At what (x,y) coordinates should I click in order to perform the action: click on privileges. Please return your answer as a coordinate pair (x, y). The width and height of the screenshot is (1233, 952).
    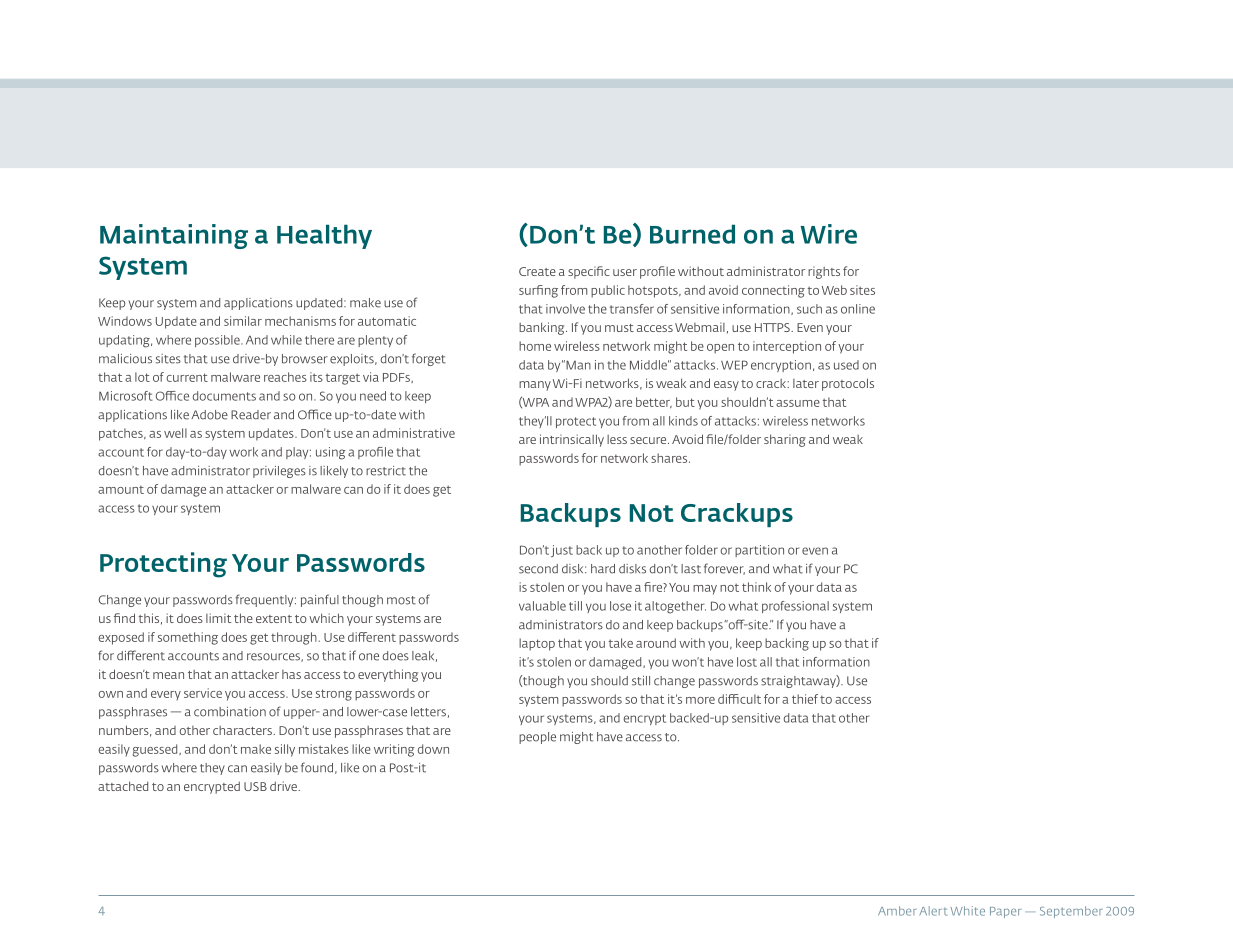
    Looking at the image, I should click on (279, 472).
